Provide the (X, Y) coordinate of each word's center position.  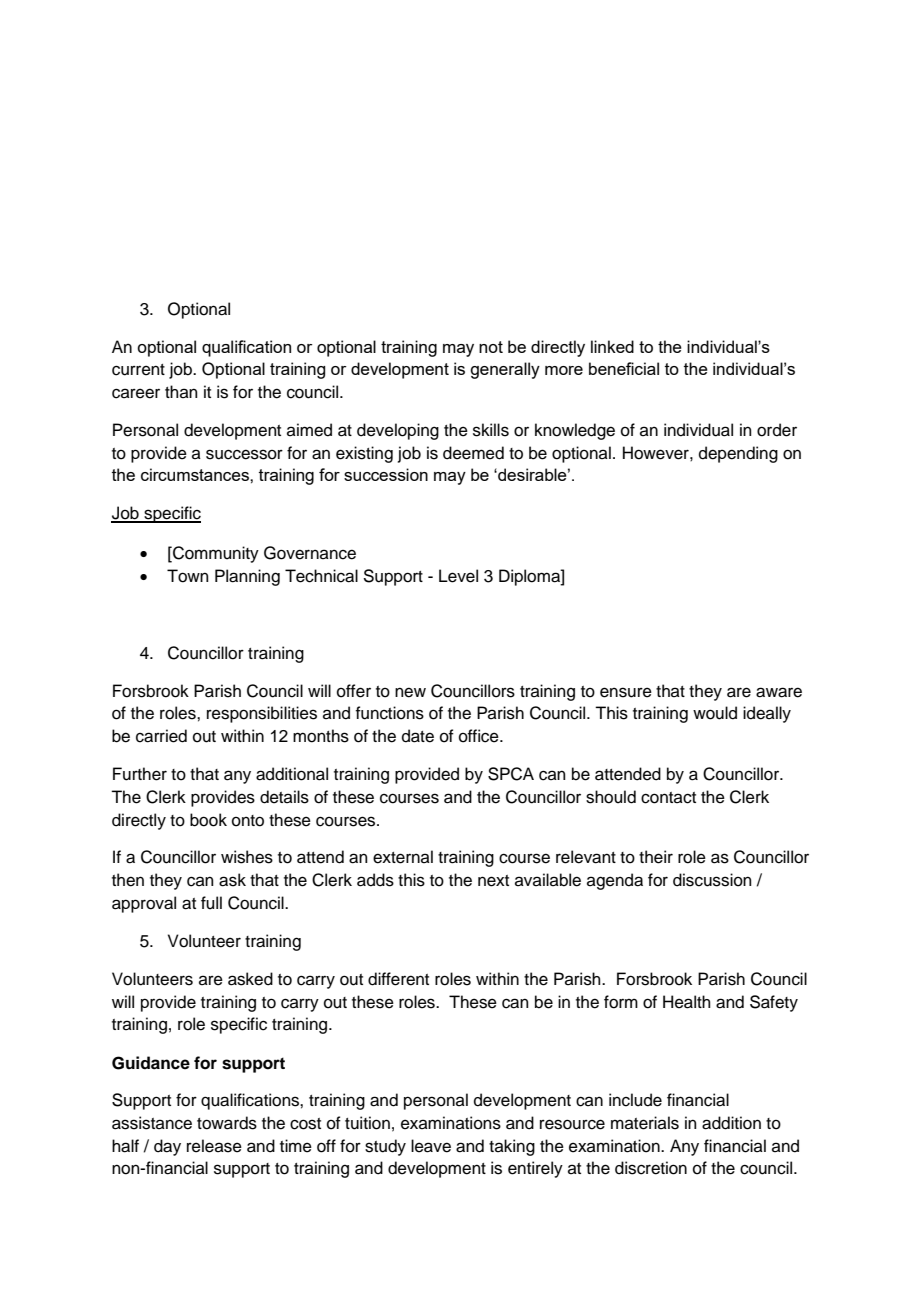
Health (687, 1002)
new (410, 692)
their (656, 857)
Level (458, 576)
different (398, 979)
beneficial (624, 368)
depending (738, 454)
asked (250, 979)
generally (505, 370)
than (181, 391)
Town (188, 576)
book (208, 820)
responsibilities (262, 714)
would (715, 713)
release (214, 1146)
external (403, 857)
